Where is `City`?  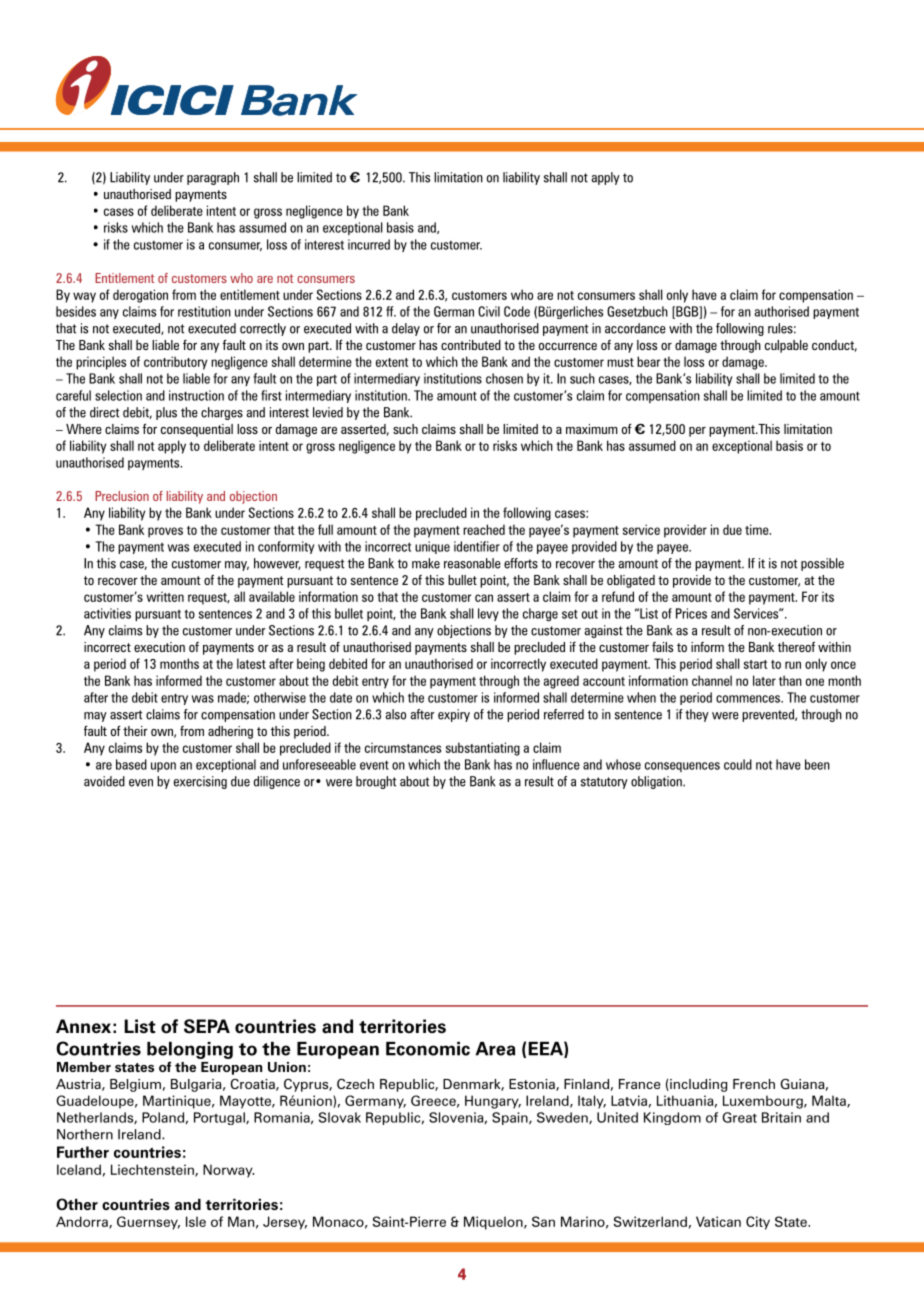
City is located at coordinates (758, 1223).
